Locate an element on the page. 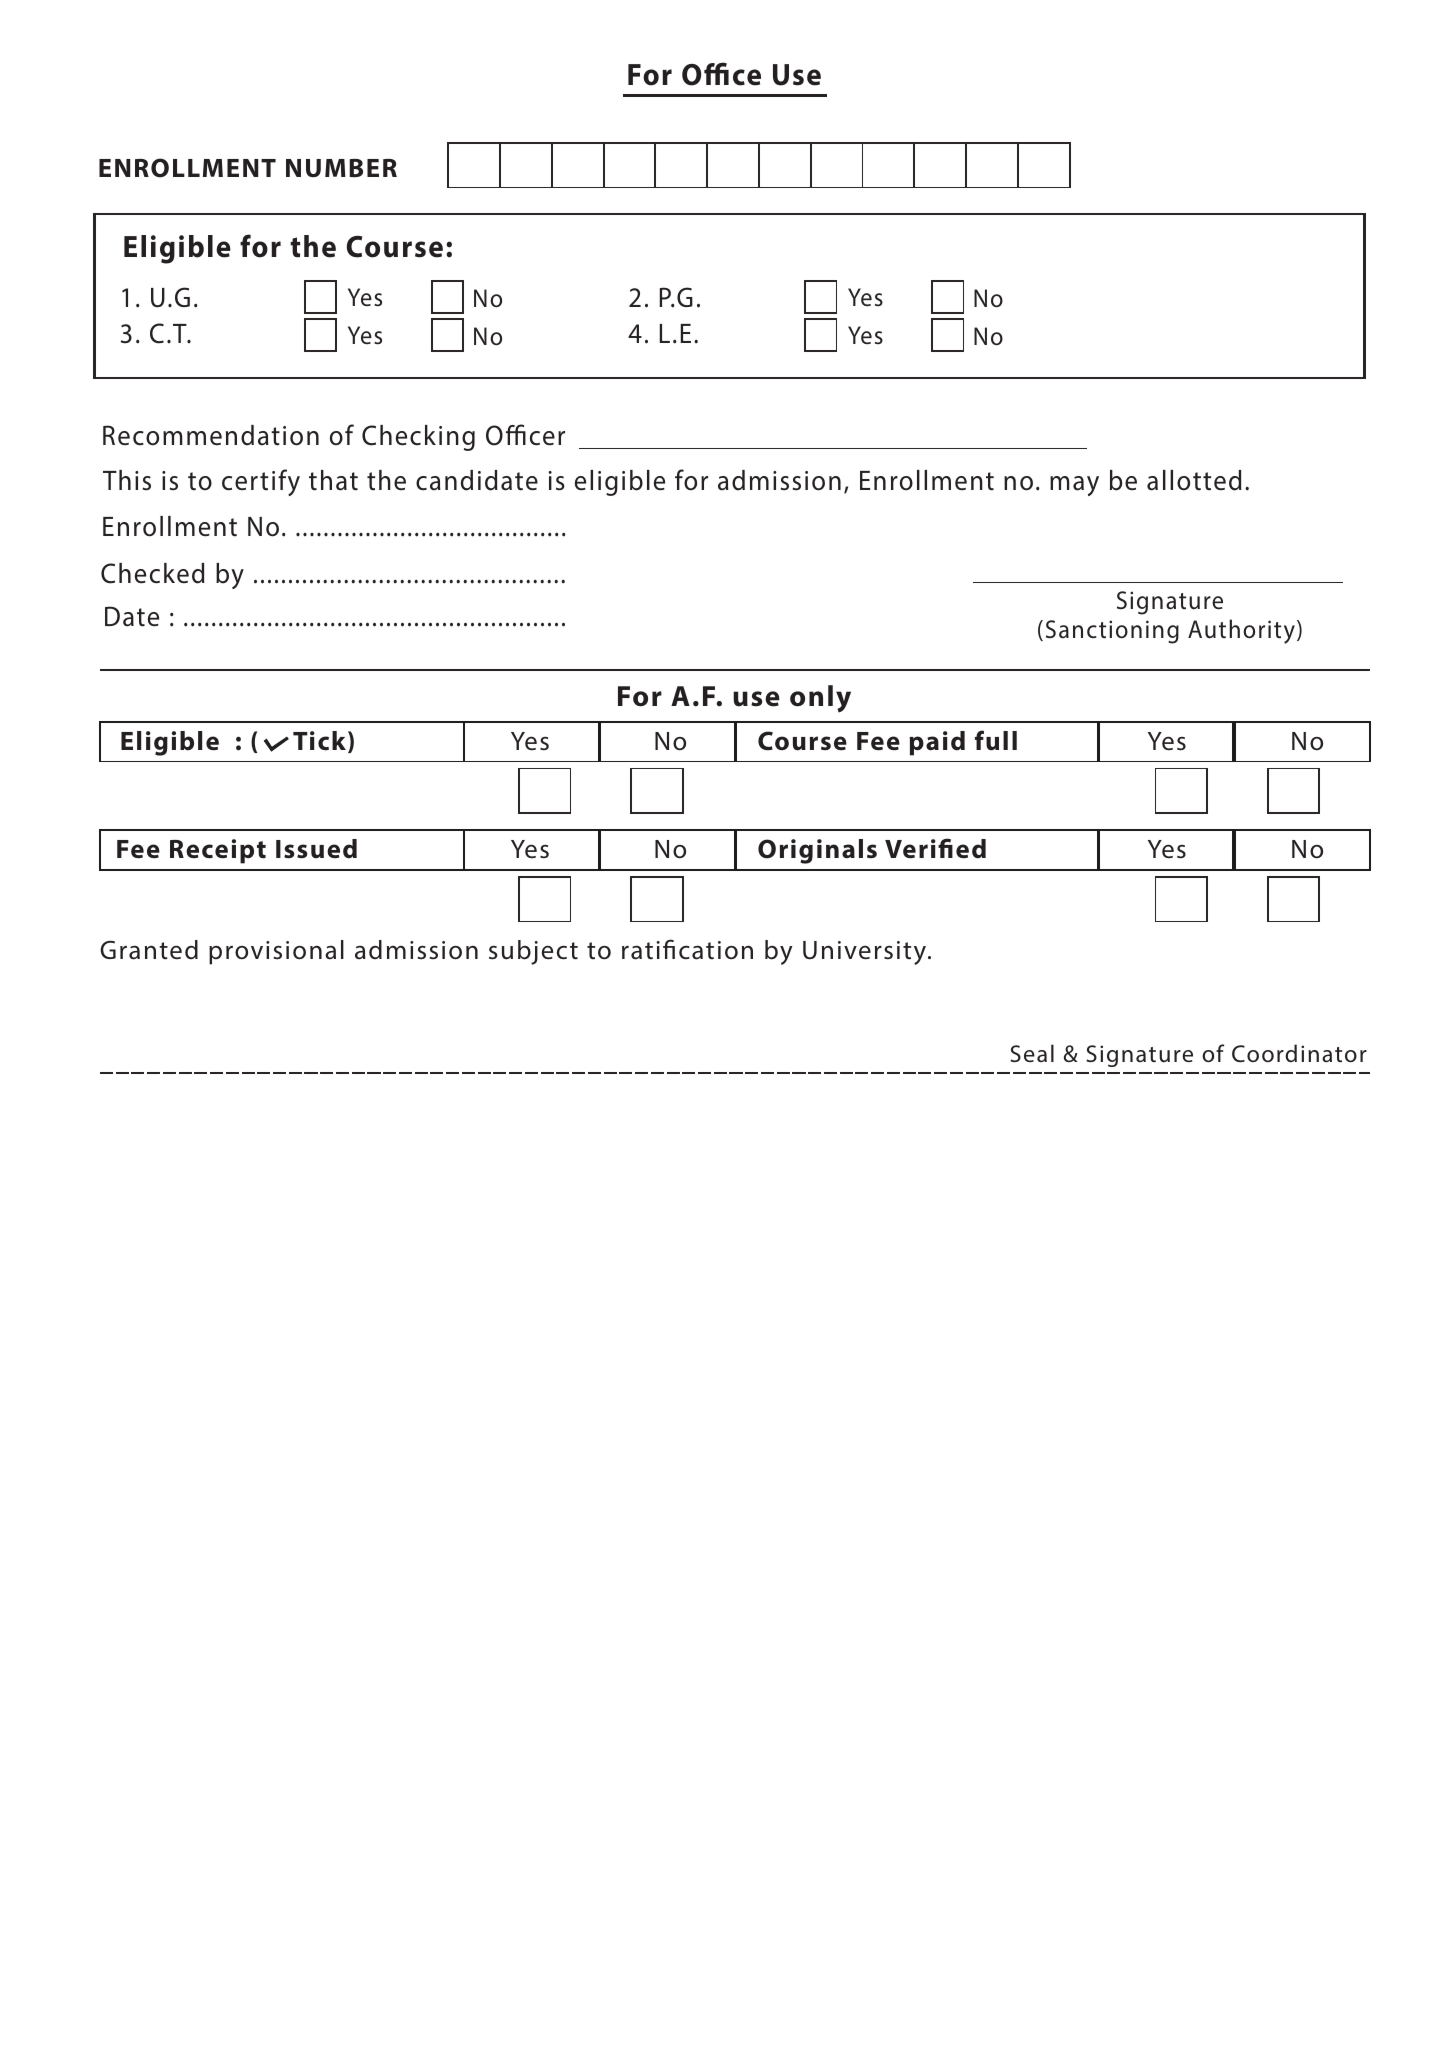 The height and width of the page is (2051, 1450). Coordinator is located at coordinates (1299, 1053).
